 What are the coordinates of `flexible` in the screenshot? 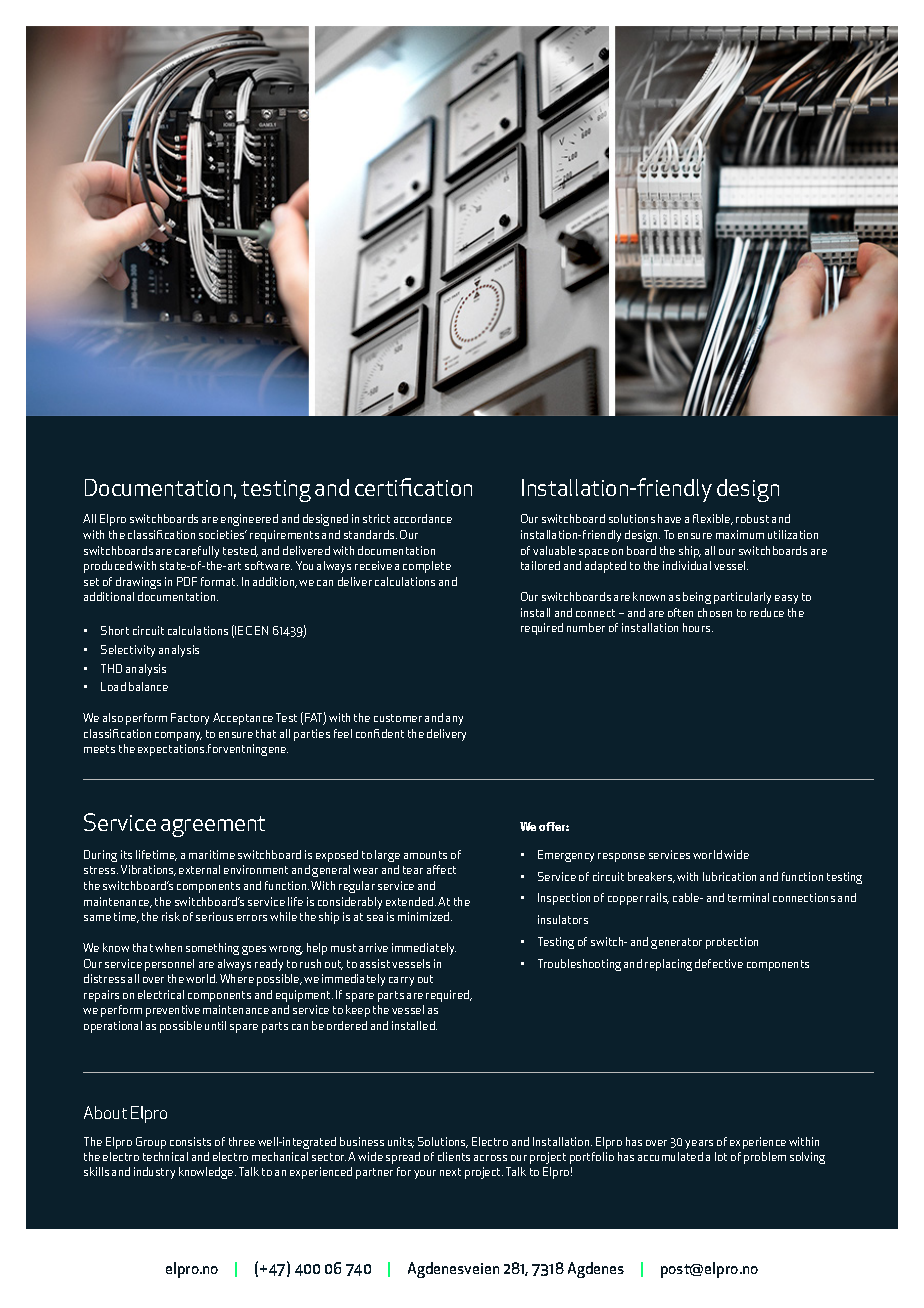 It's located at (713, 519).
